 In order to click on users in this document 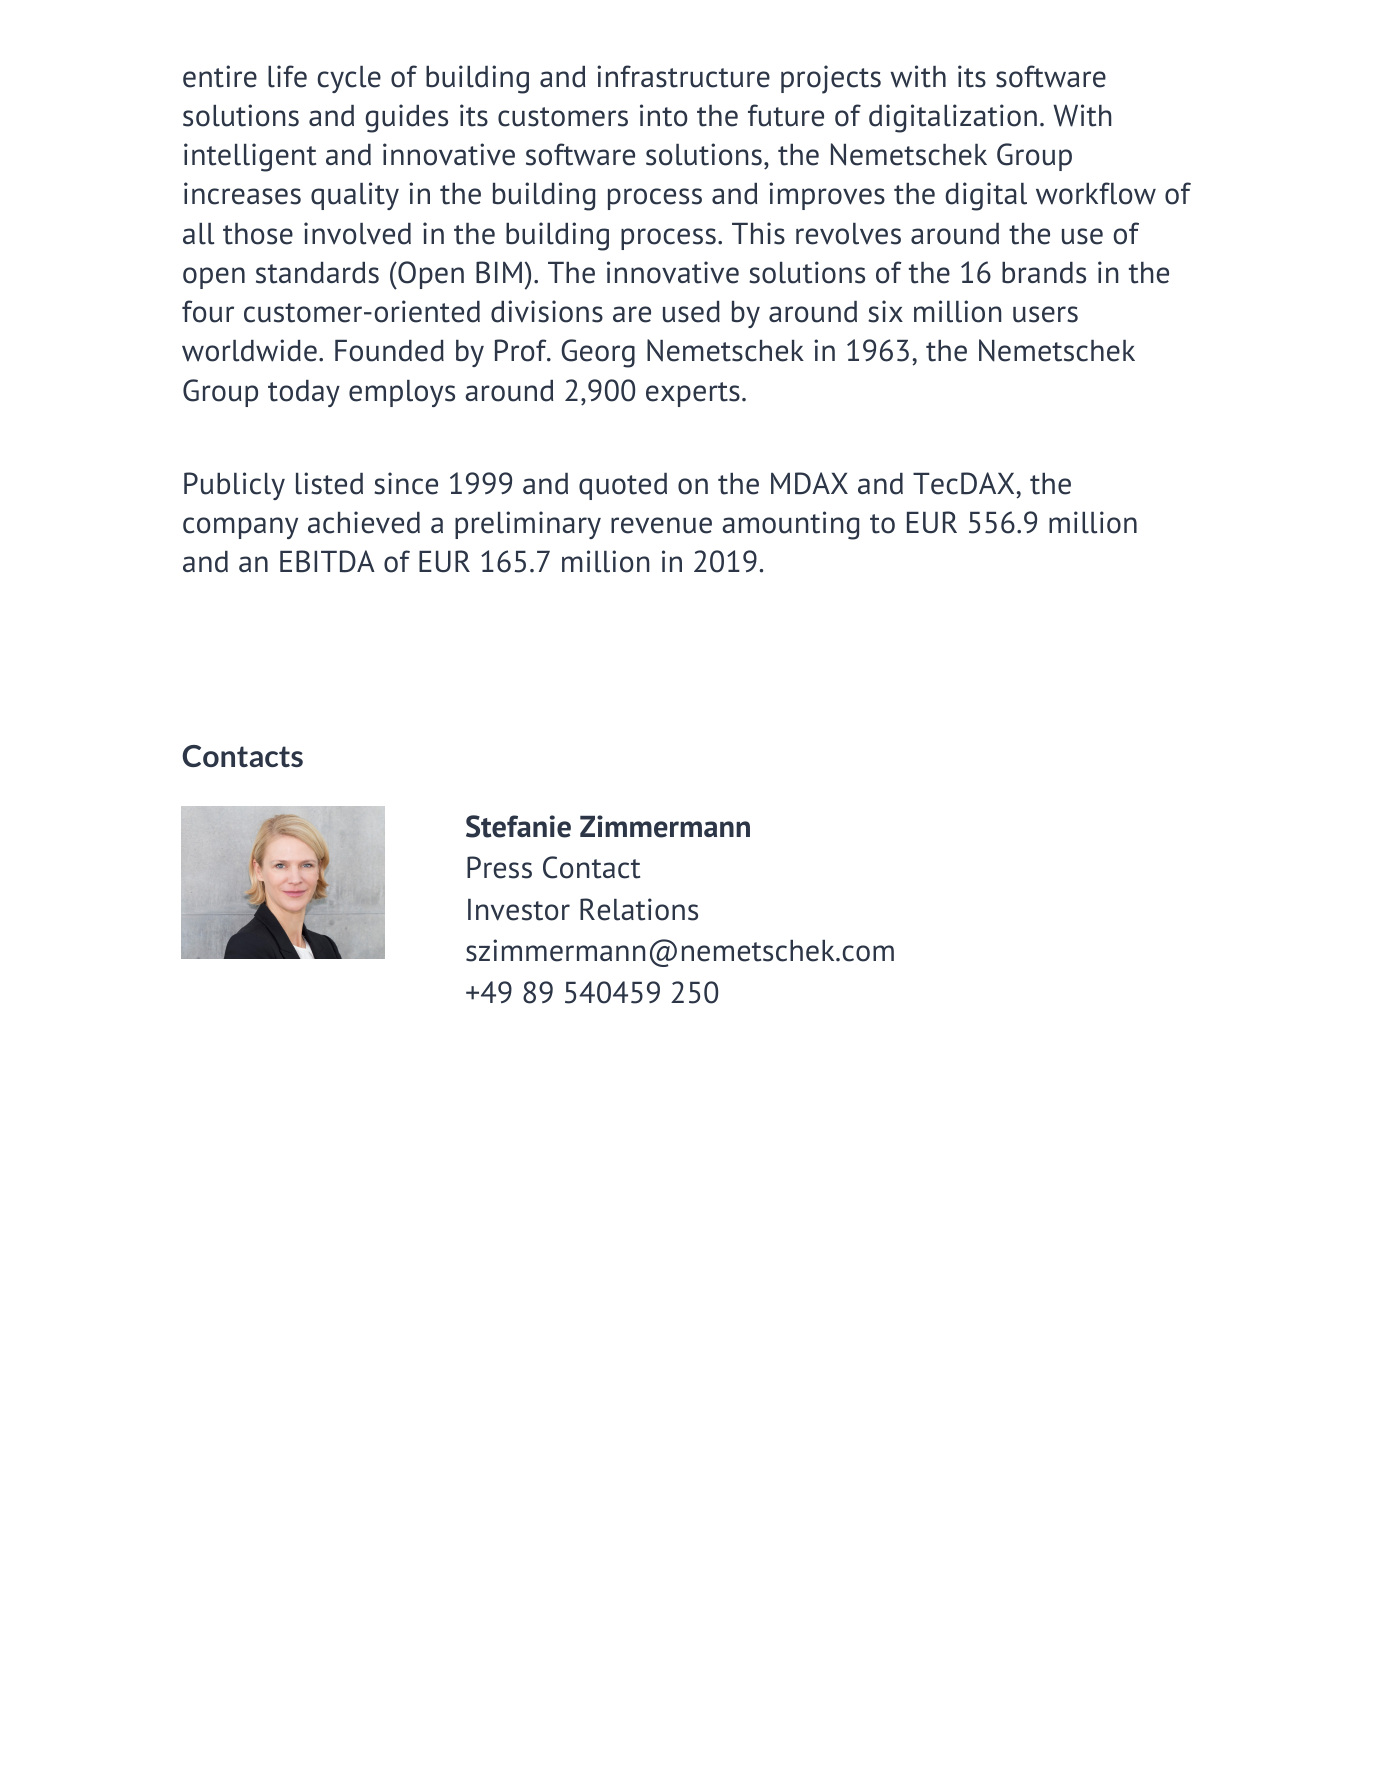, I will do `click(1045, 314)`.
